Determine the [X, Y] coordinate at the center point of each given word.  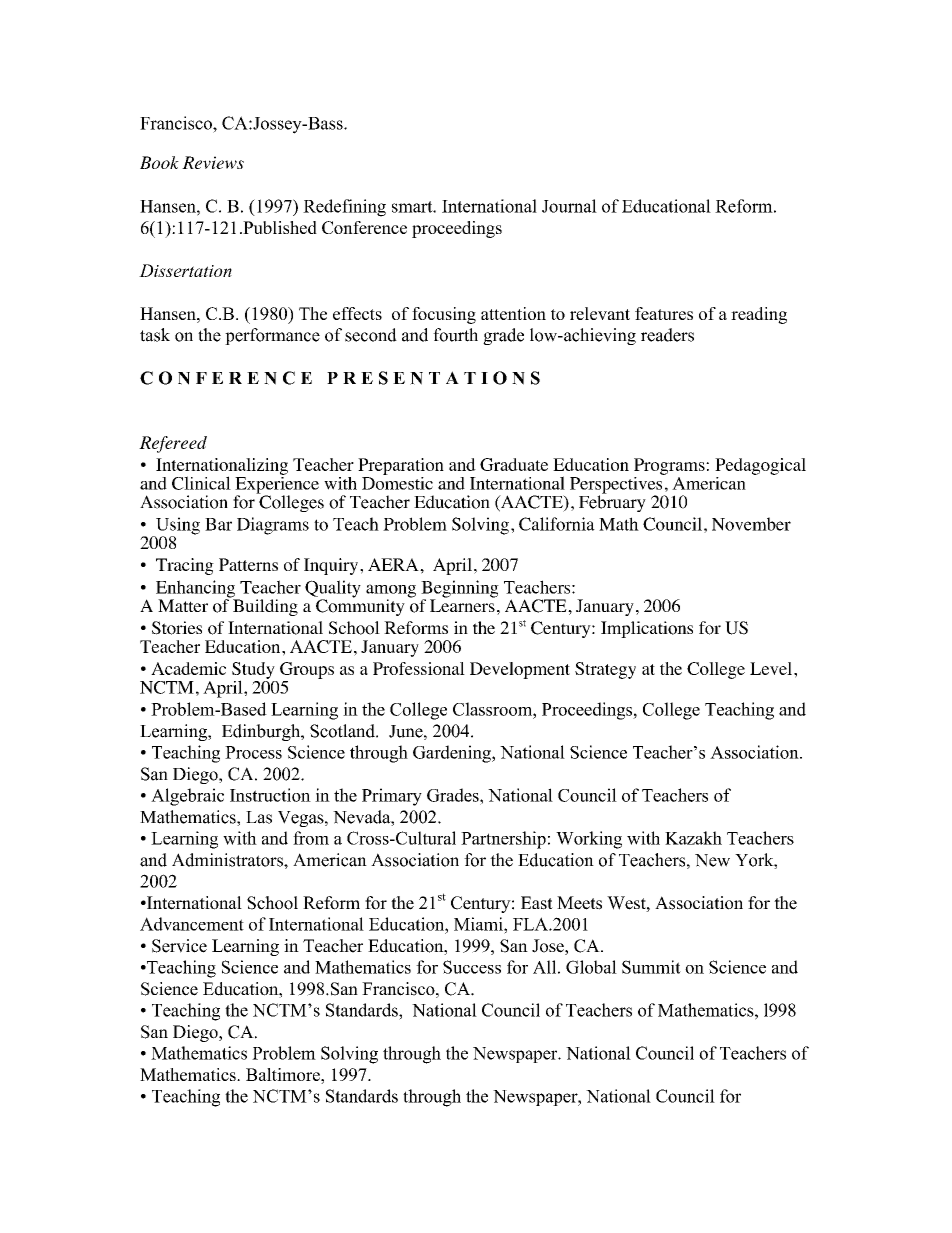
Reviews [213, 162]
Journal [569, 206]
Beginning [460, 590]
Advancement [192, 924]
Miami [479, 924]
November [751, 524]
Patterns [248, 564]
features [664, 313]
